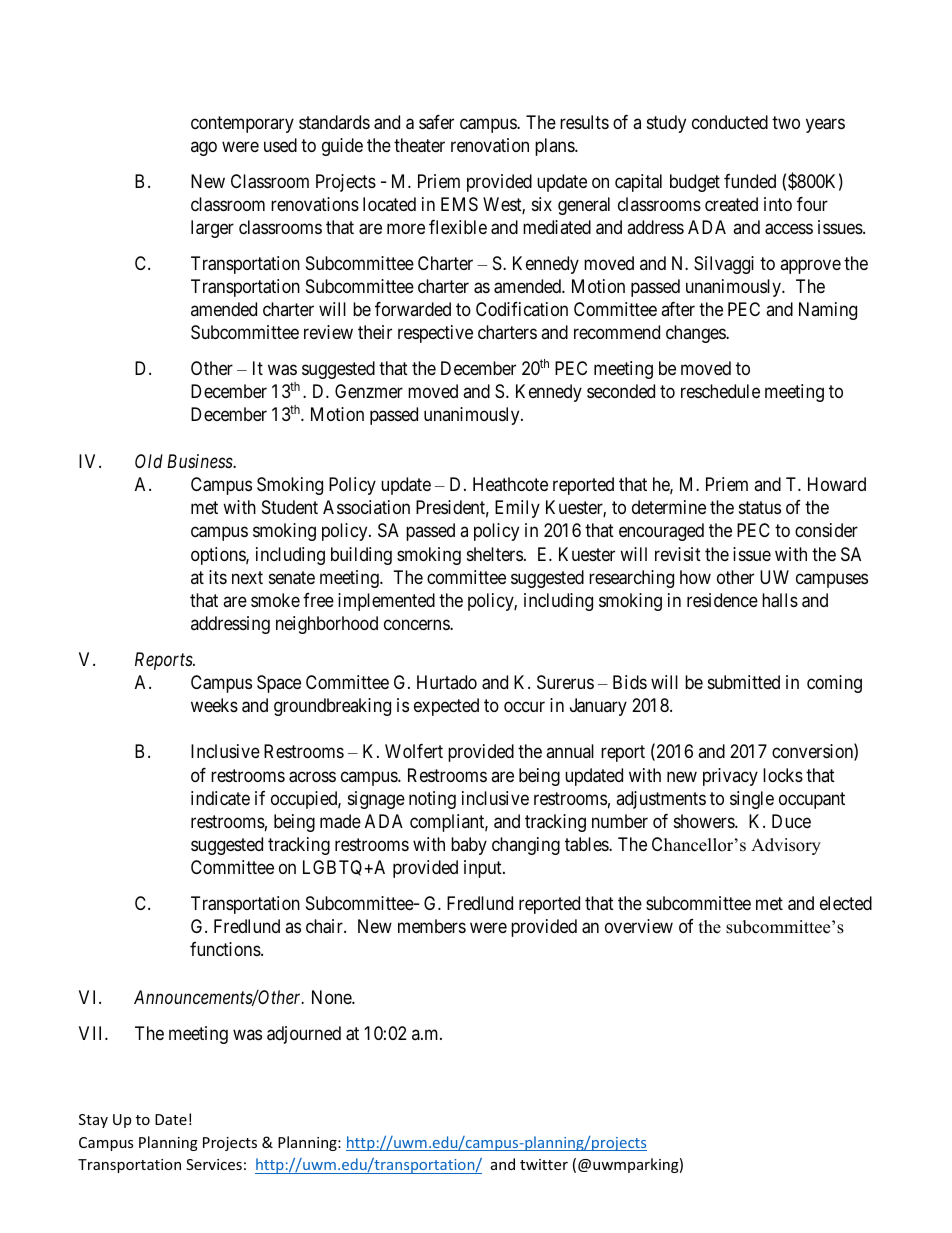 The width and height of the document is (952, 1233). Describe the element at coordinates (218, 577) in the document. I see `its` at that location.
